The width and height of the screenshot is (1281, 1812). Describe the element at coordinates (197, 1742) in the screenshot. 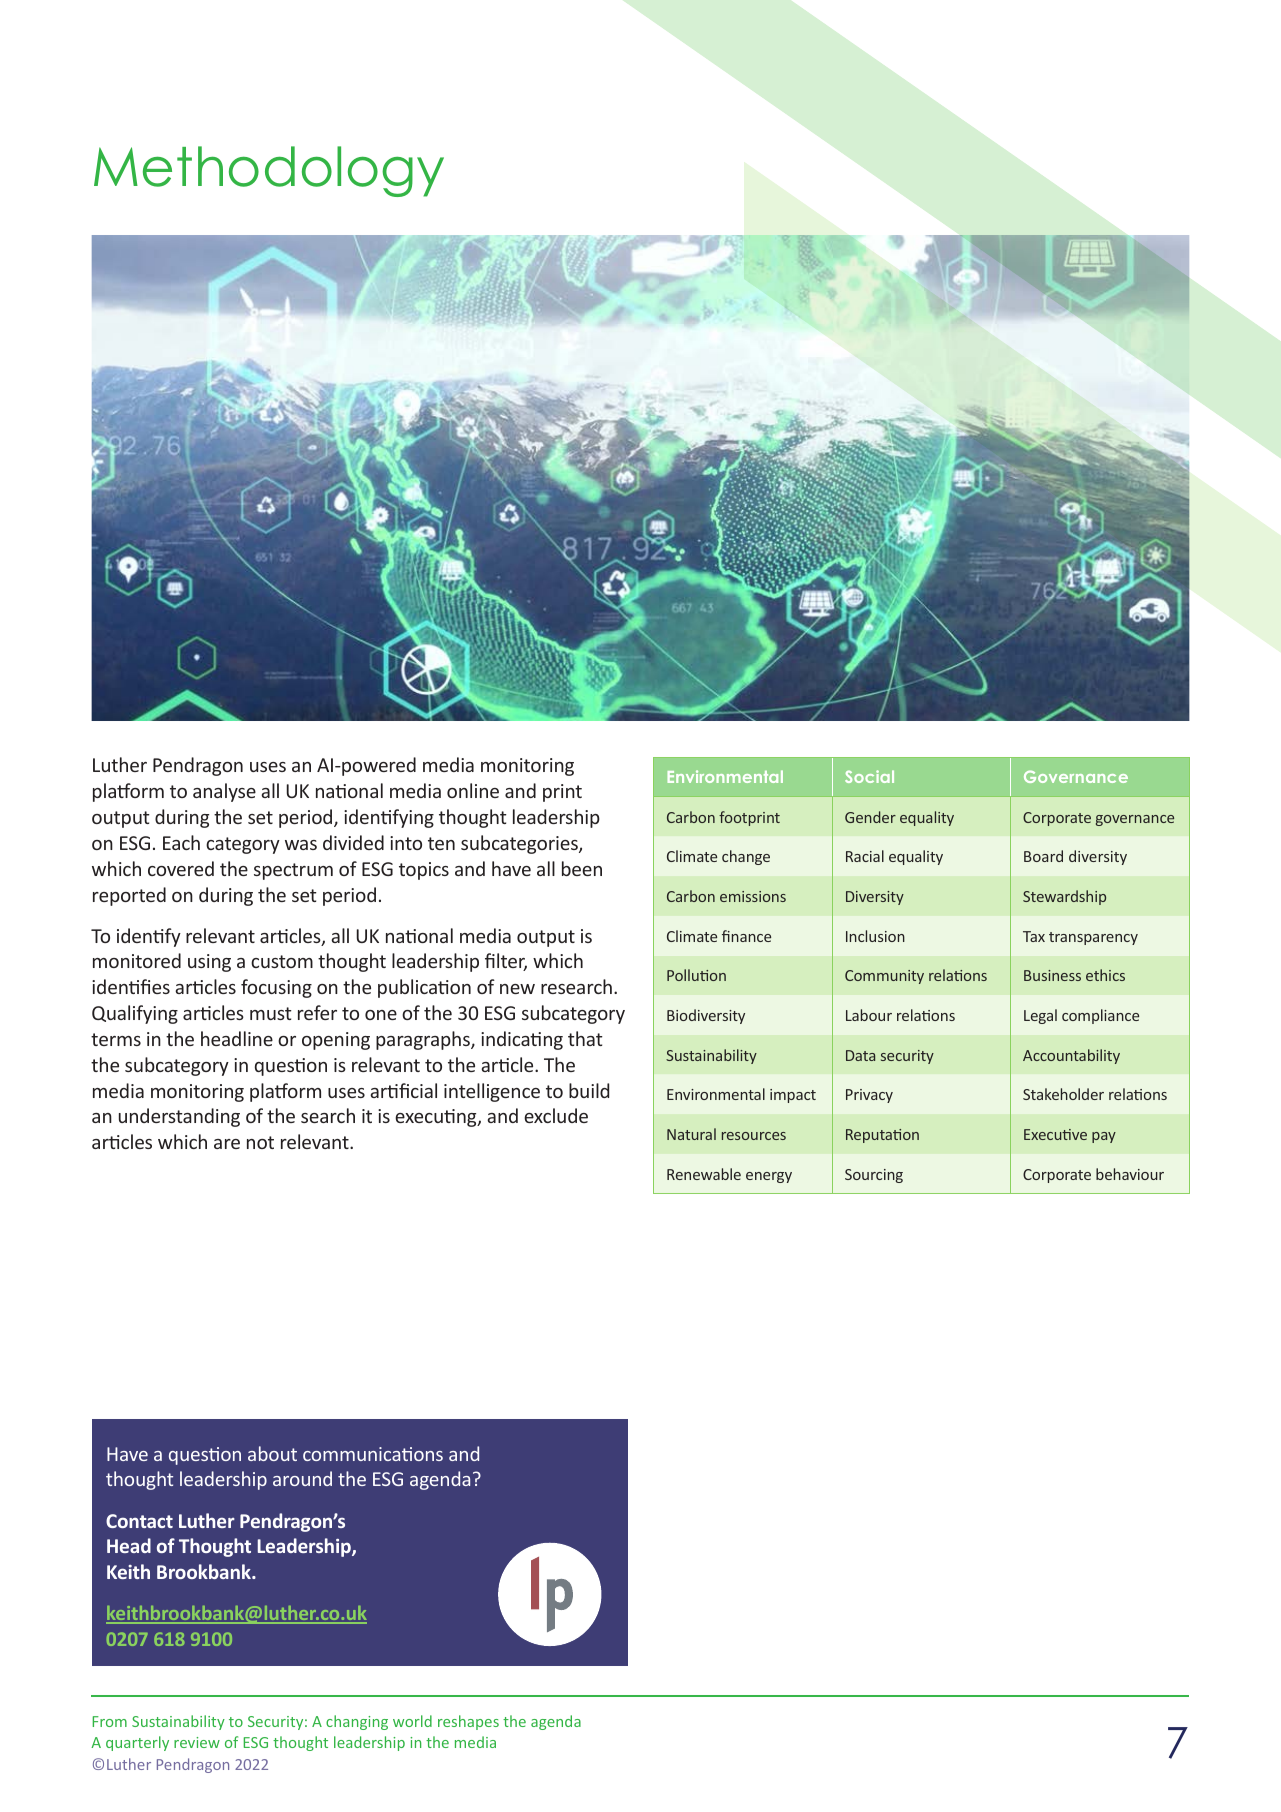

I see `review` at that location.
